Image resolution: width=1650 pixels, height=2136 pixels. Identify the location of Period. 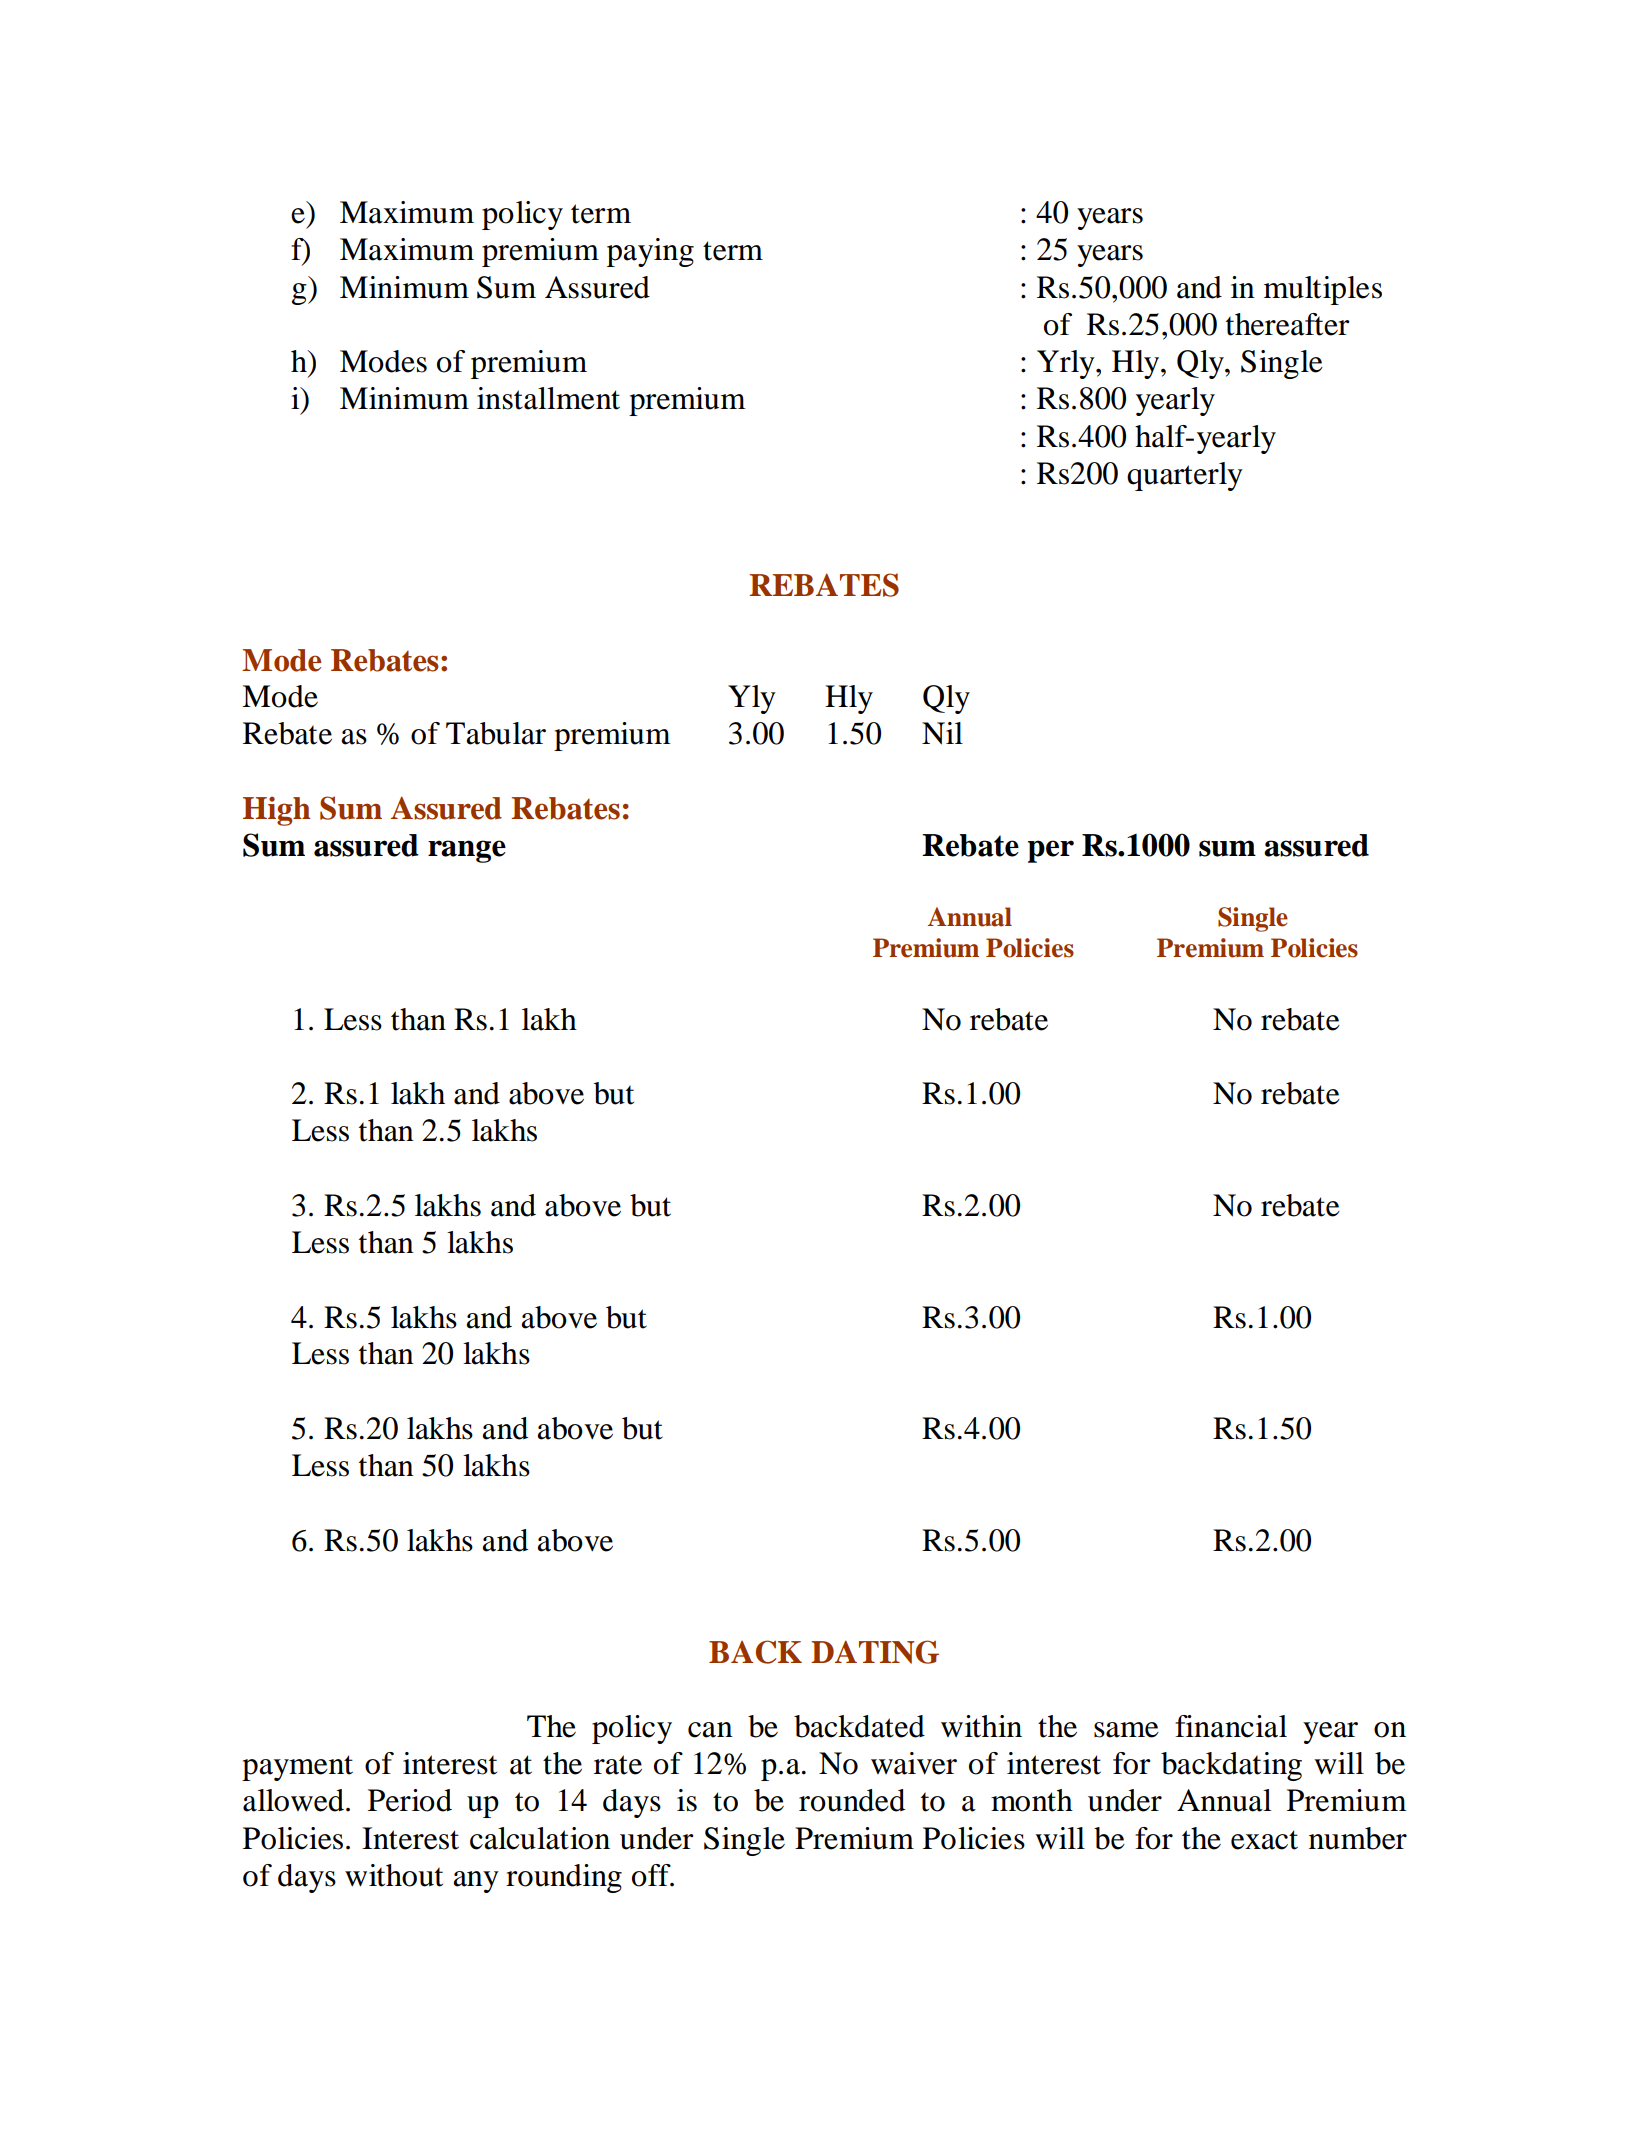
(410, 1800).
